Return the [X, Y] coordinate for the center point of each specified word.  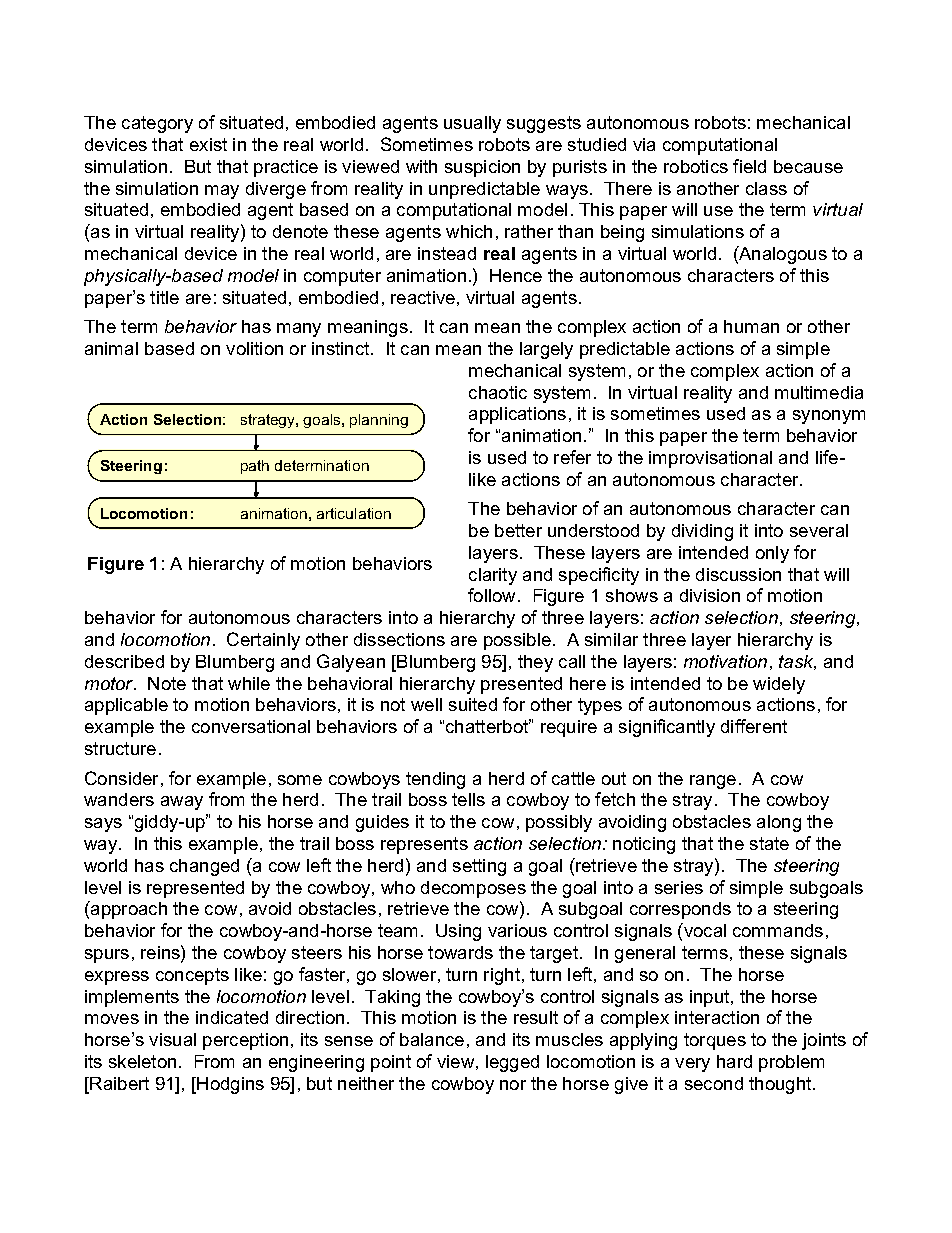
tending [435, 780]
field [749, 166]
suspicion [482, 168]
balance [432, 1039]
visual [172, 1039]
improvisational [710, 459]
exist [208, 144]
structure [120, 748]
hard [734, 1061]
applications [517, 415]
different [754, 726]
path [255, 467]
